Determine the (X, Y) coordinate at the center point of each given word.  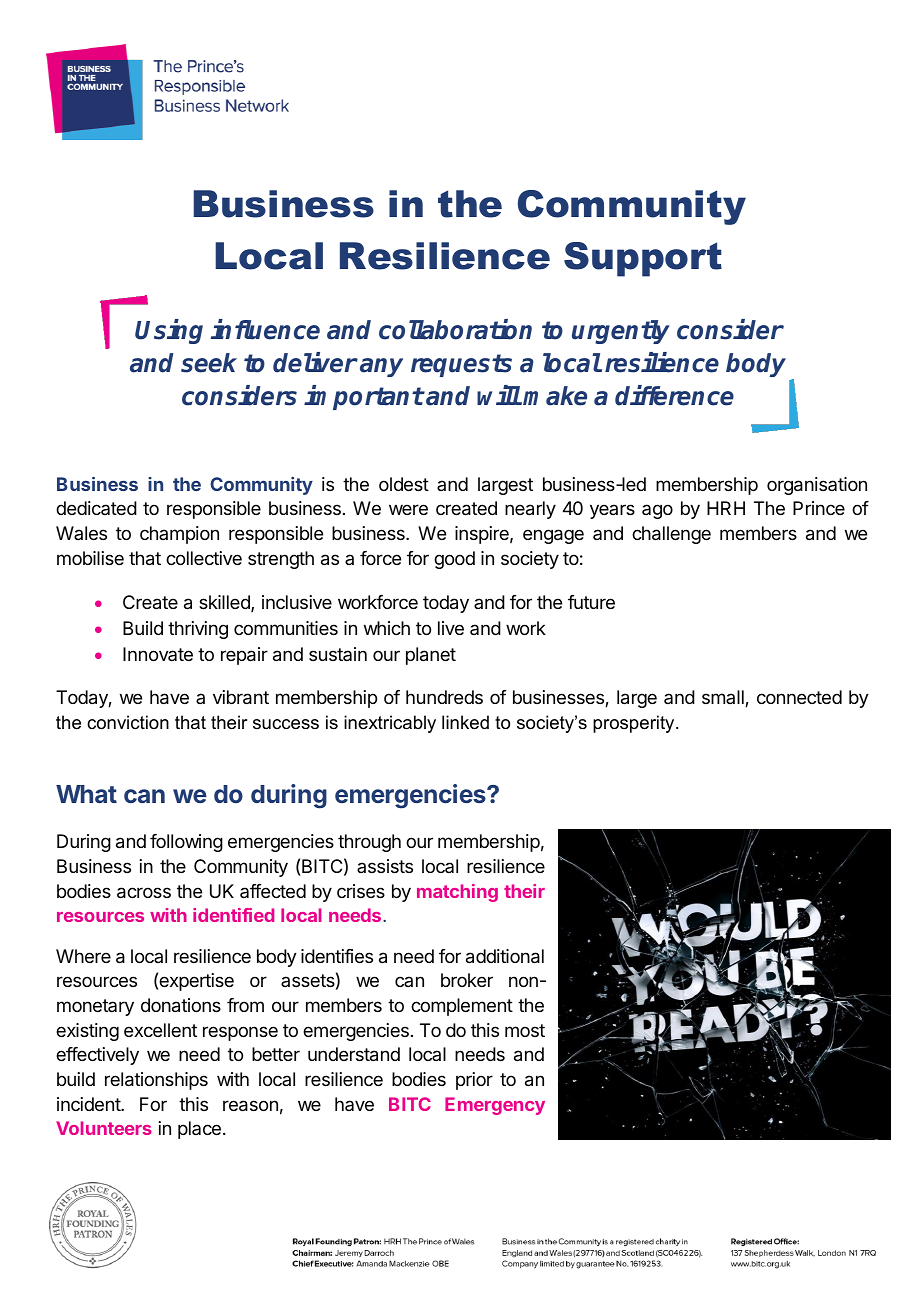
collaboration (455, 329)
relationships (156, 1081)
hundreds (444, 697)
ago (657, 511)
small (724, 698)
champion (179, 535)
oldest (404, 484)
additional (505, 956)
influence (265, 329)
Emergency (495, 1106)
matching (457, 893)
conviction (128, 722)
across (144, 893)
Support (643, 259)
